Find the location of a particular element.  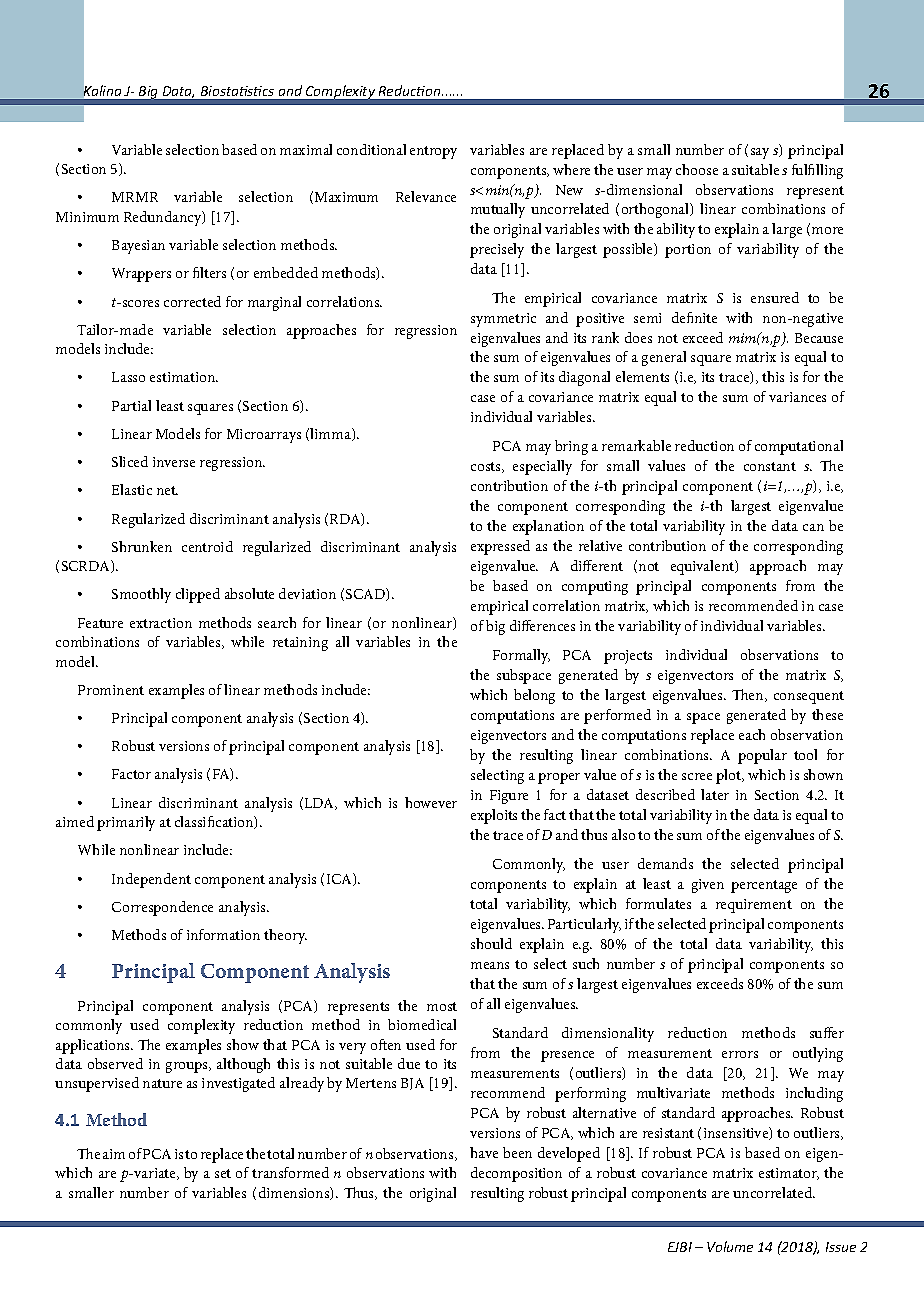

transformed is located at coordinates (290, 1172).
